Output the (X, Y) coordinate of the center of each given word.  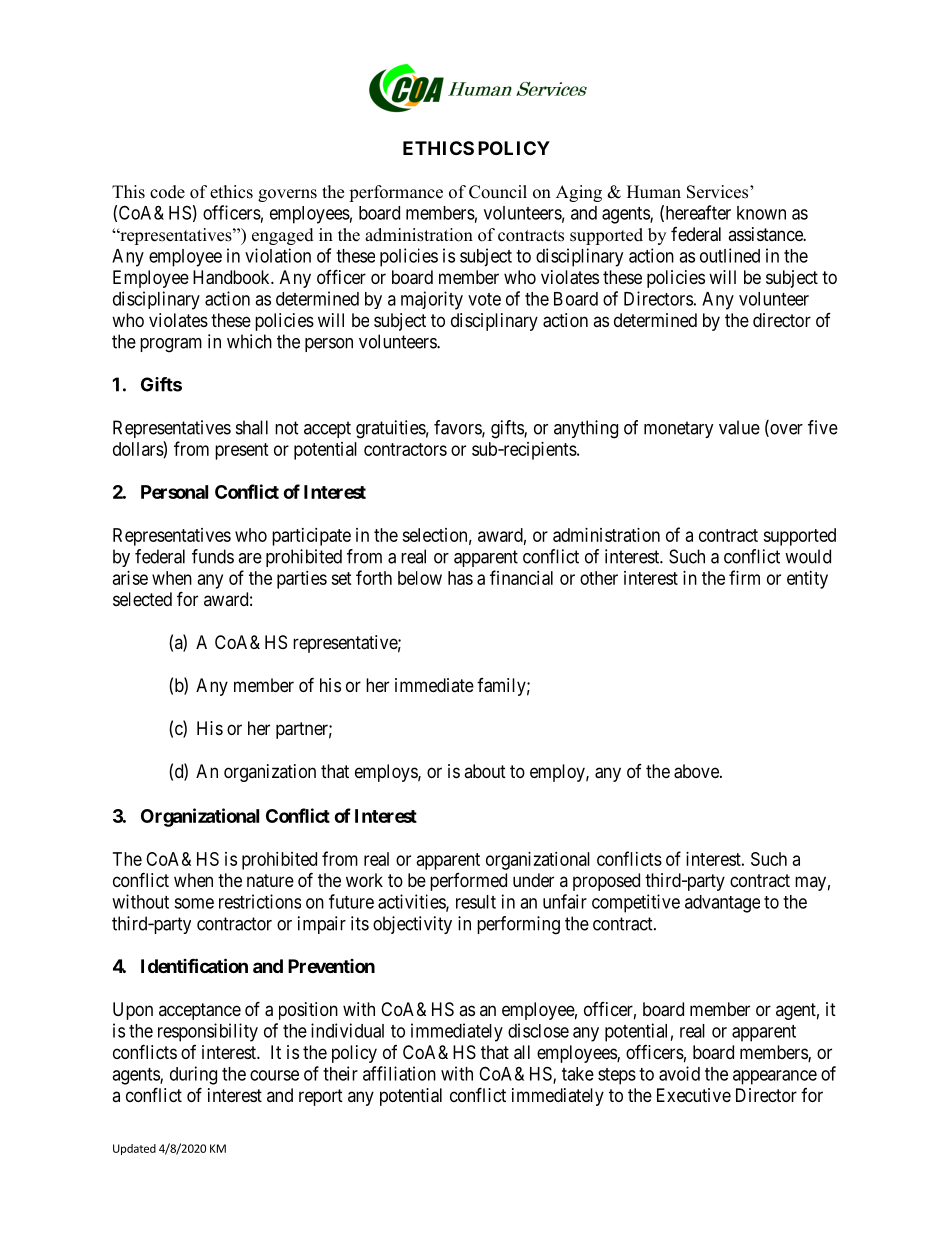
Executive (694, 1095)
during (193, 1075)
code (167, 192)
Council (498, 192)
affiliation (399, 1073)
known (761, 213)
